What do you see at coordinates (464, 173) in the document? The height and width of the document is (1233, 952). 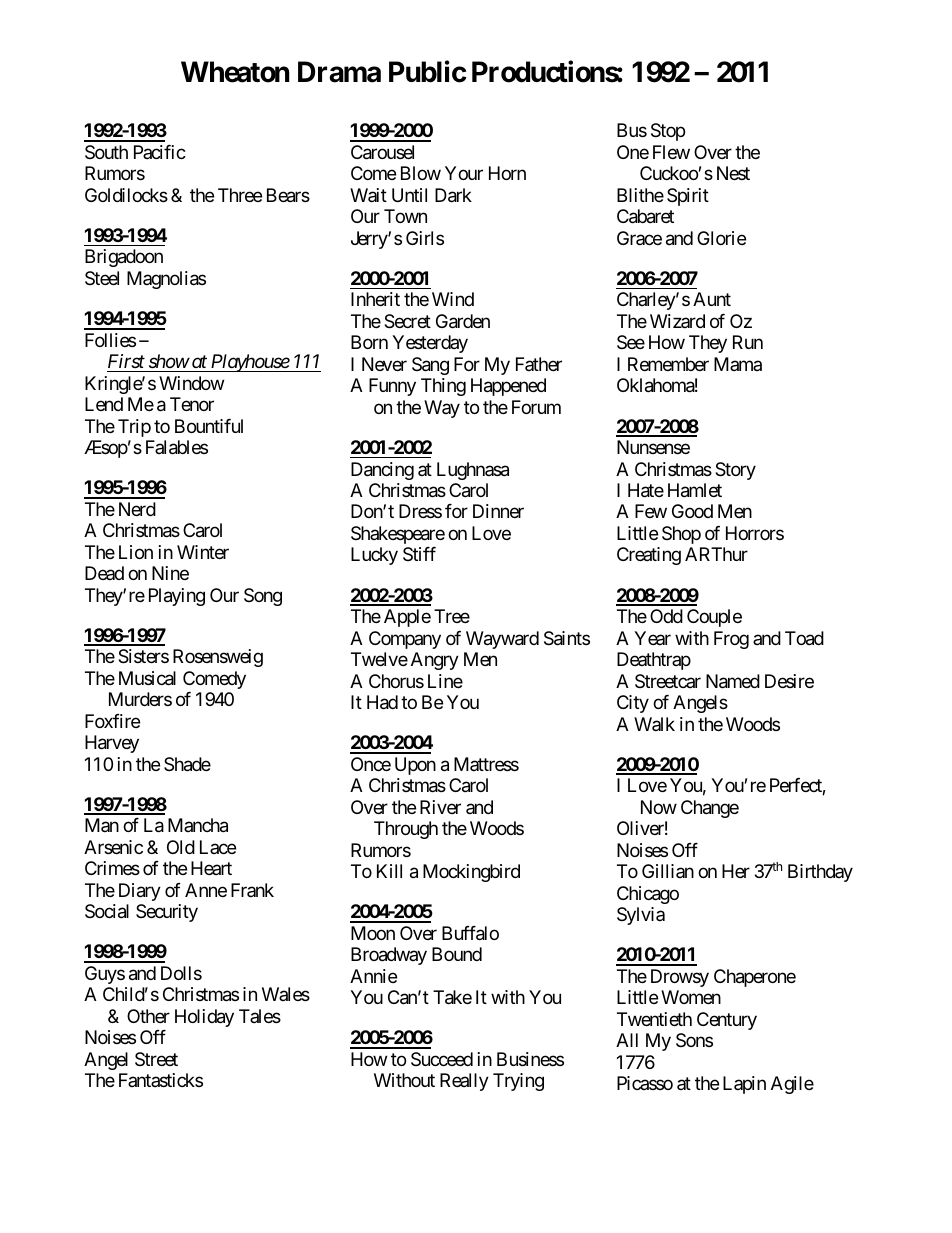 I see `Your` at bounding box center [464, 173].
